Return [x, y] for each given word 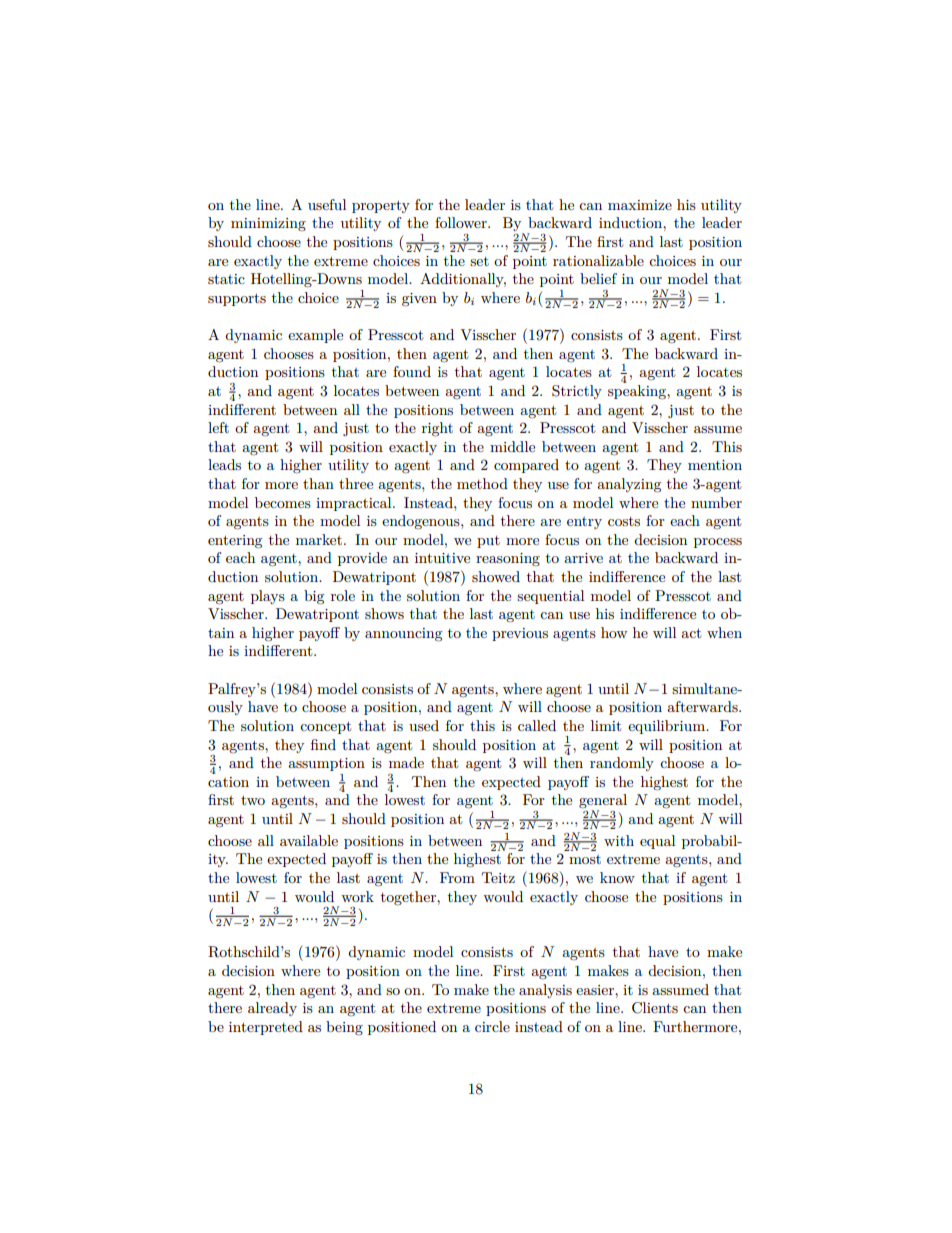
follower [462, 222]
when [724, 632]
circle [492, 1026]
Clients [655, 1008]
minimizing [268, 224]
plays [268, 597]
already [272, 1009]
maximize [640, 205]
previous [520, 634]
